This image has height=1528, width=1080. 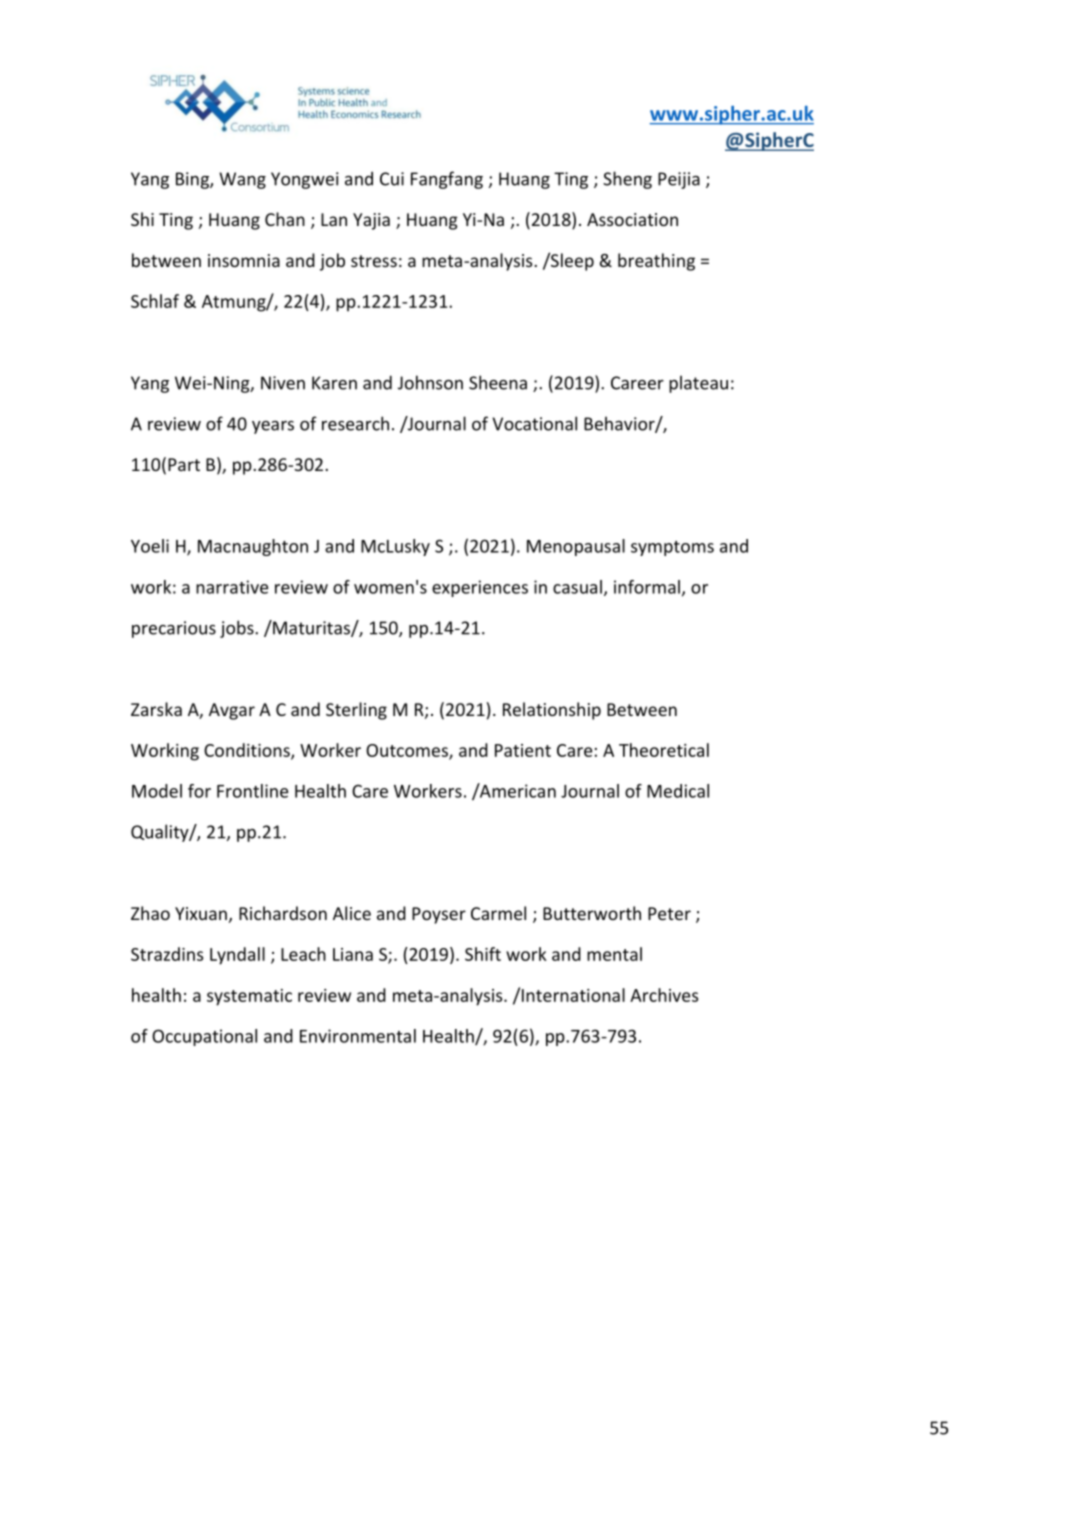 I want to click on Archives, so click(x=664, y=995).
